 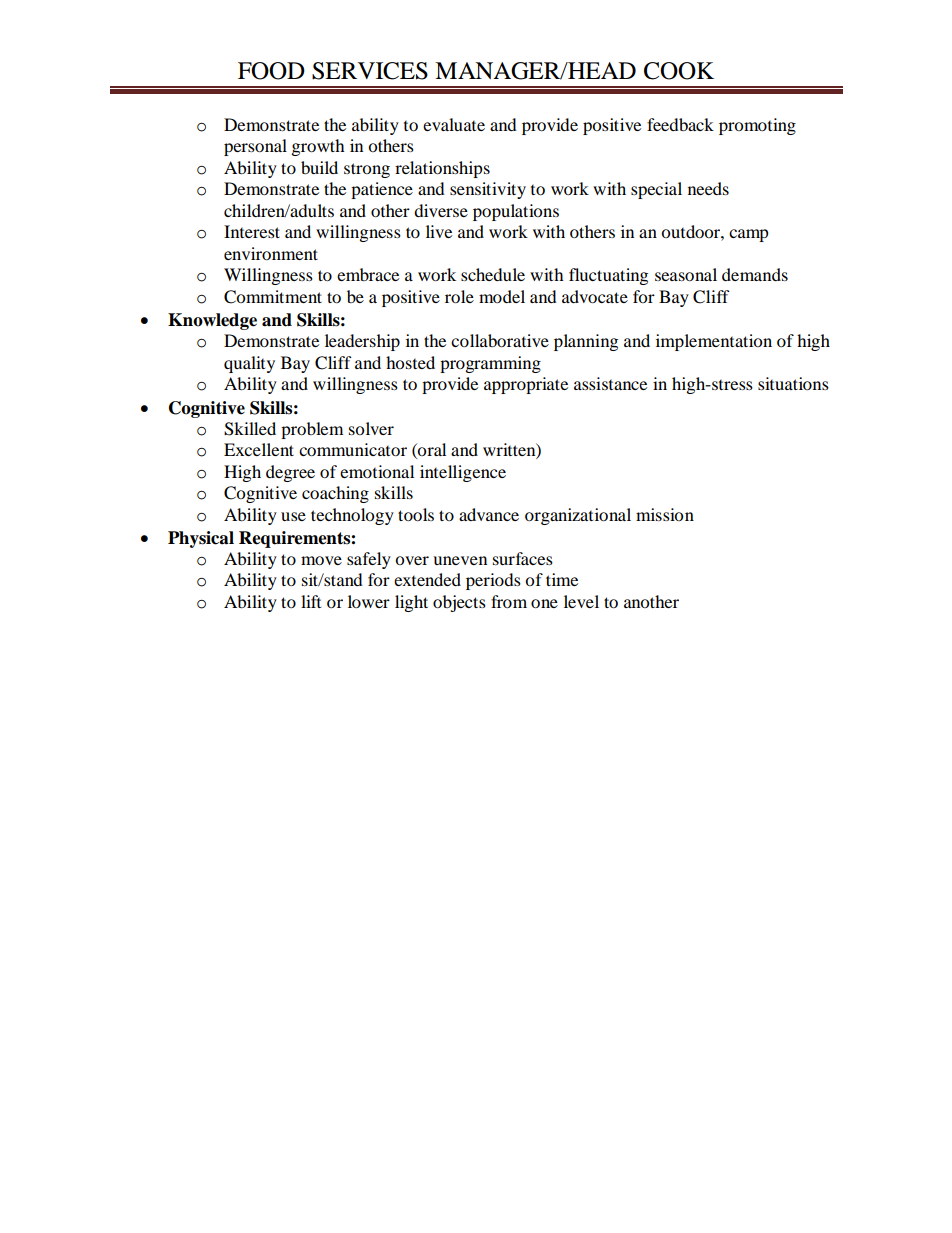 I want to click on evaluate, so click(x=454, y=124).
